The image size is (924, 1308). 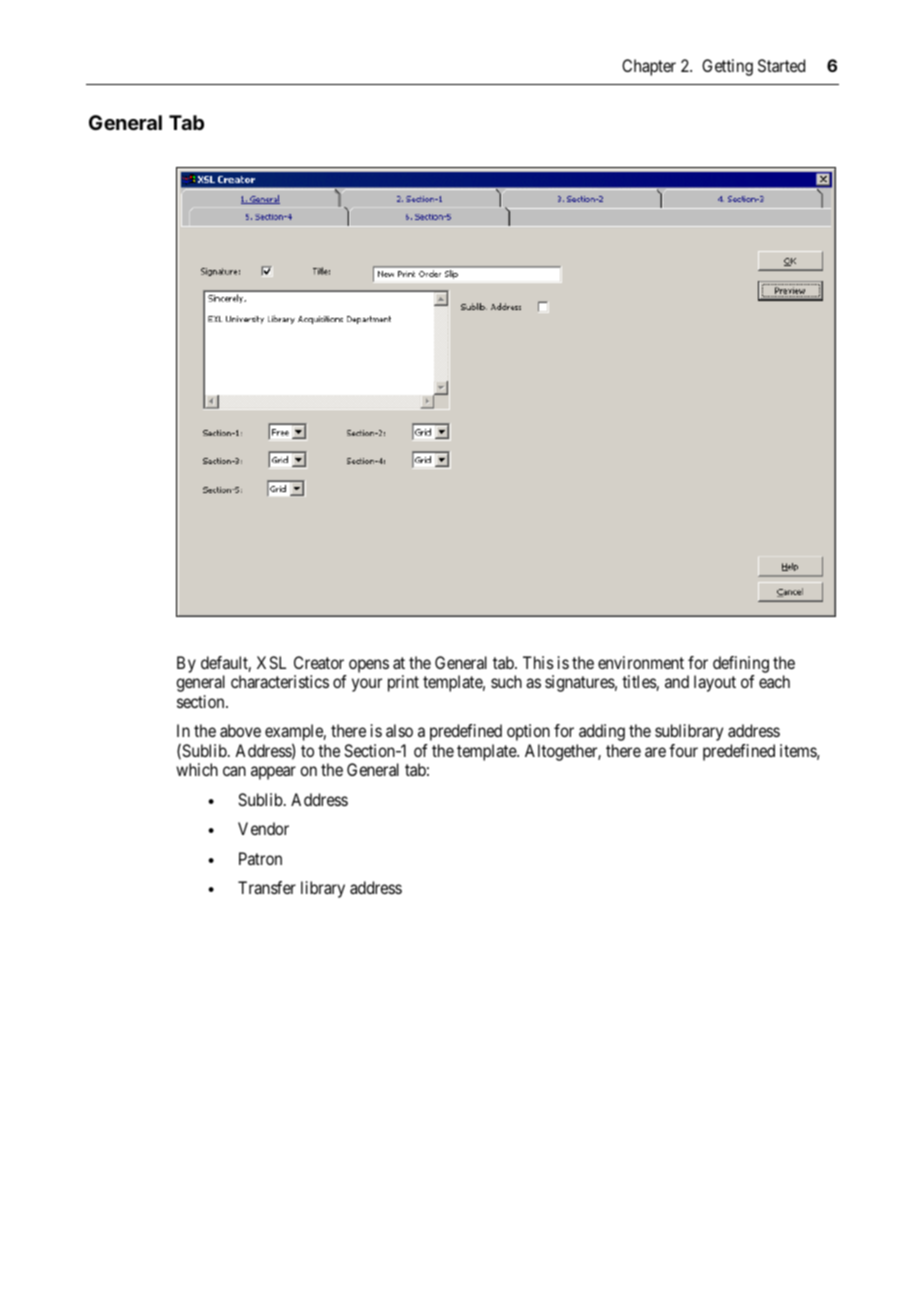 I want to click on XSL, so click(x=271, y=662).
